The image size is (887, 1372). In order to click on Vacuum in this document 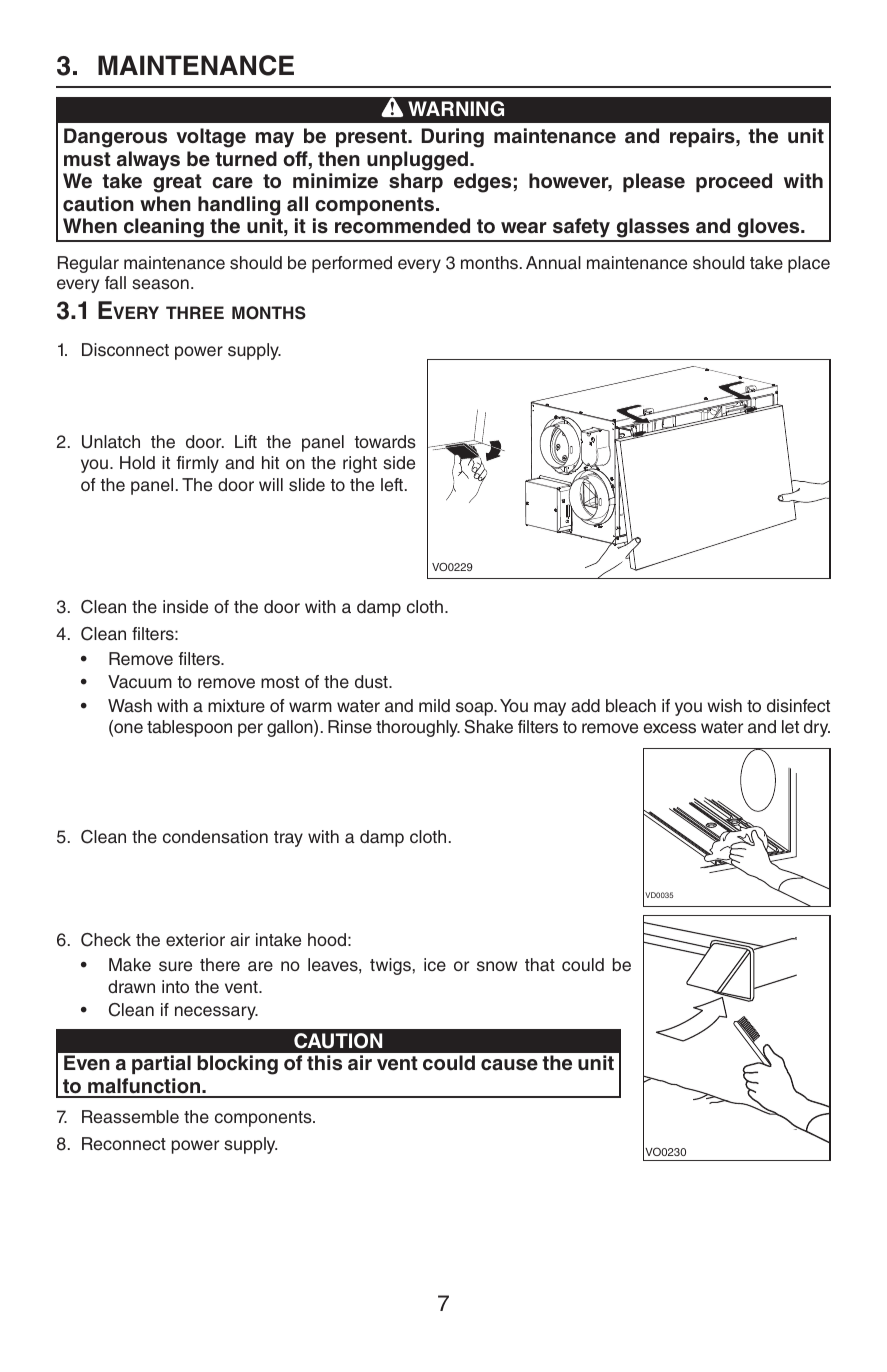, I will do `click(140, 682)`.
